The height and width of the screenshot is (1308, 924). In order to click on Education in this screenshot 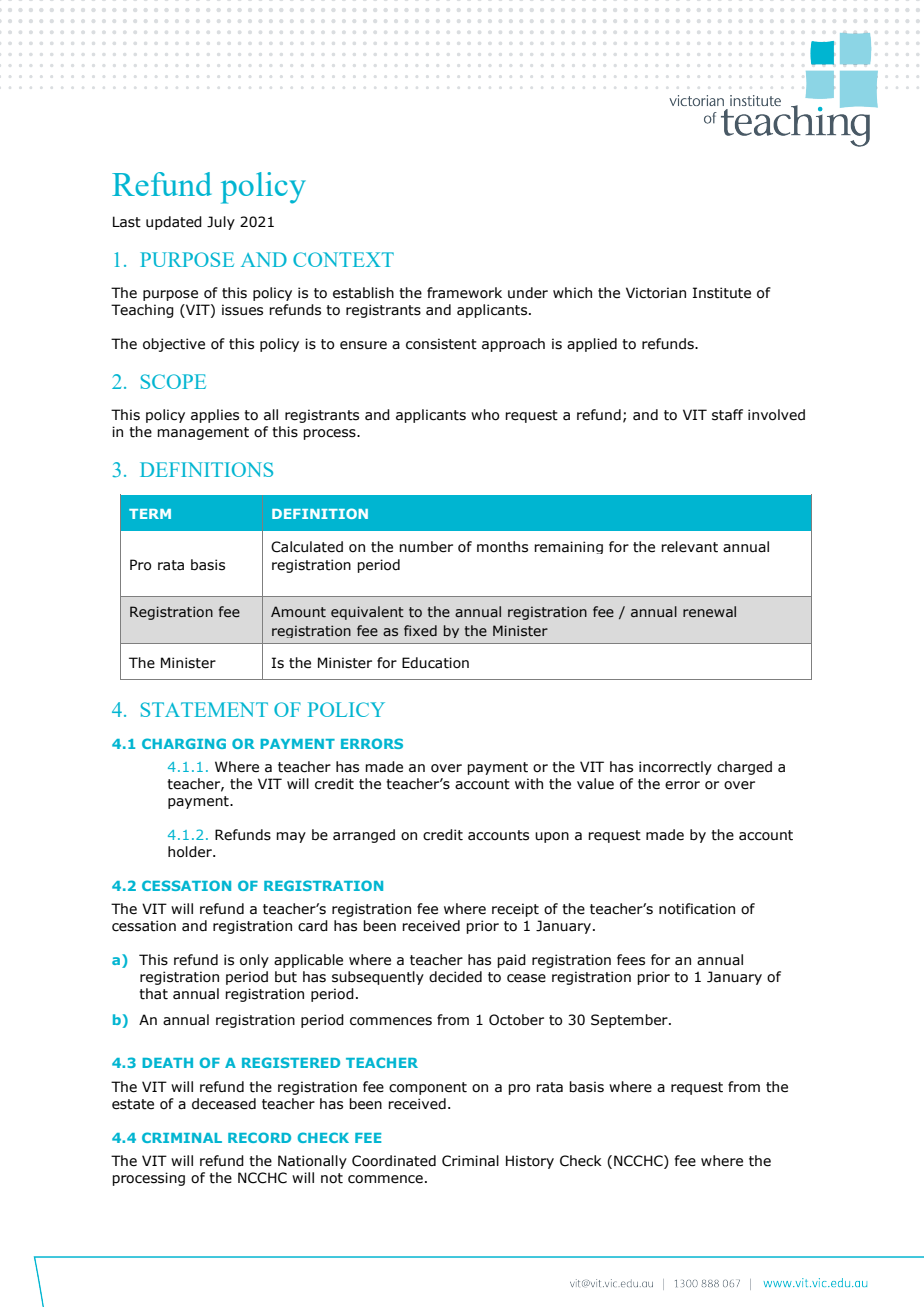, I will do `click(435, 663)`.
